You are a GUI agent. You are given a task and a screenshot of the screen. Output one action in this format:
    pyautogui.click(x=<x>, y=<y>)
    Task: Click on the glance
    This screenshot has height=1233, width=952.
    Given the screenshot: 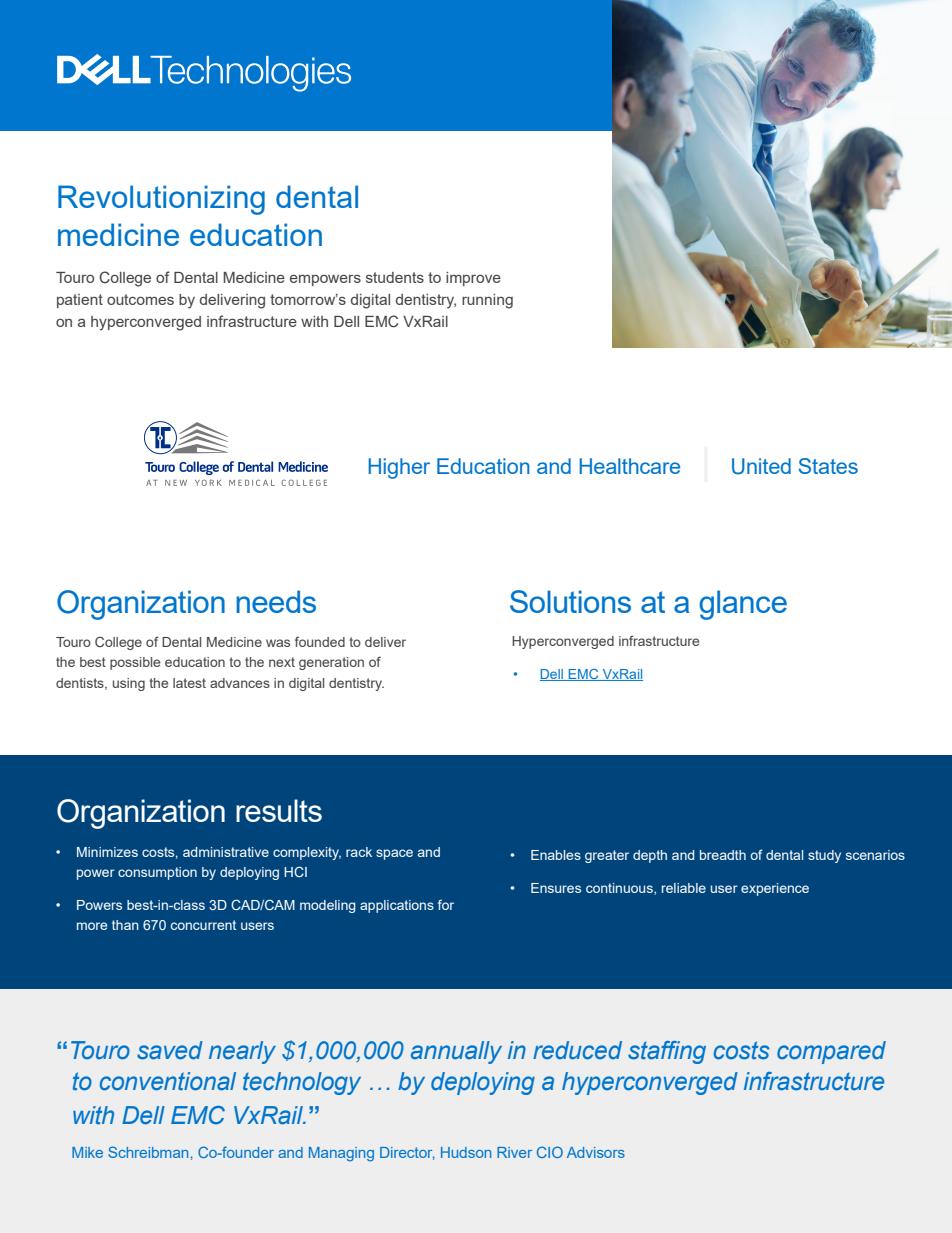 What is the action you would take?
    pyautogui.click(x=743, y=605)
